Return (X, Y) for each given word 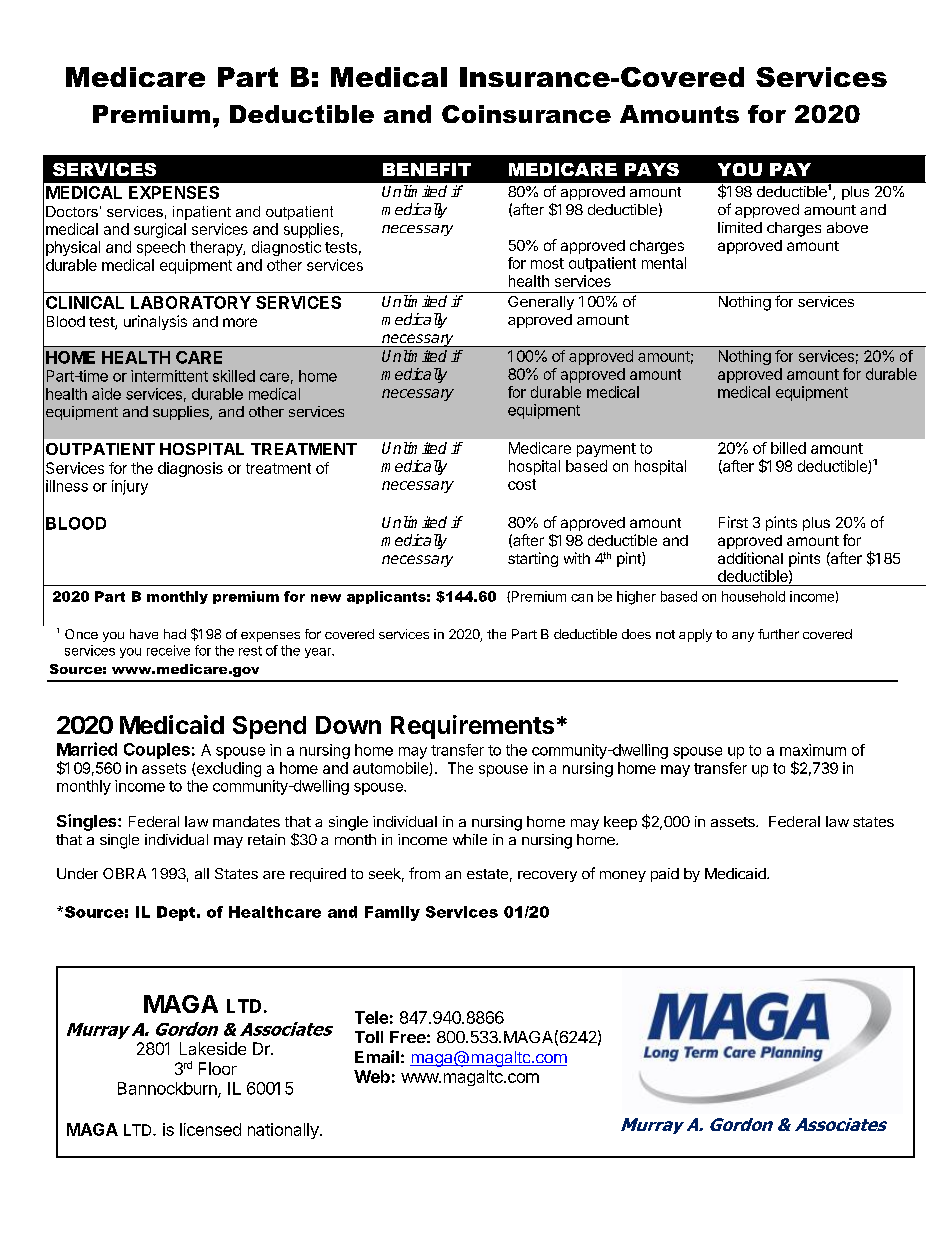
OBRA (124, 873)
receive (168, 650)
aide (106, 394)
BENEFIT (427, 169)
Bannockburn (168, 1089)
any (743, 637)
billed (788, 448)
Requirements (472, 727)
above (847, 227)
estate (487, 874)
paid (665, 875)
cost (522, 484)
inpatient (202, 213)
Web (372, 1076)
